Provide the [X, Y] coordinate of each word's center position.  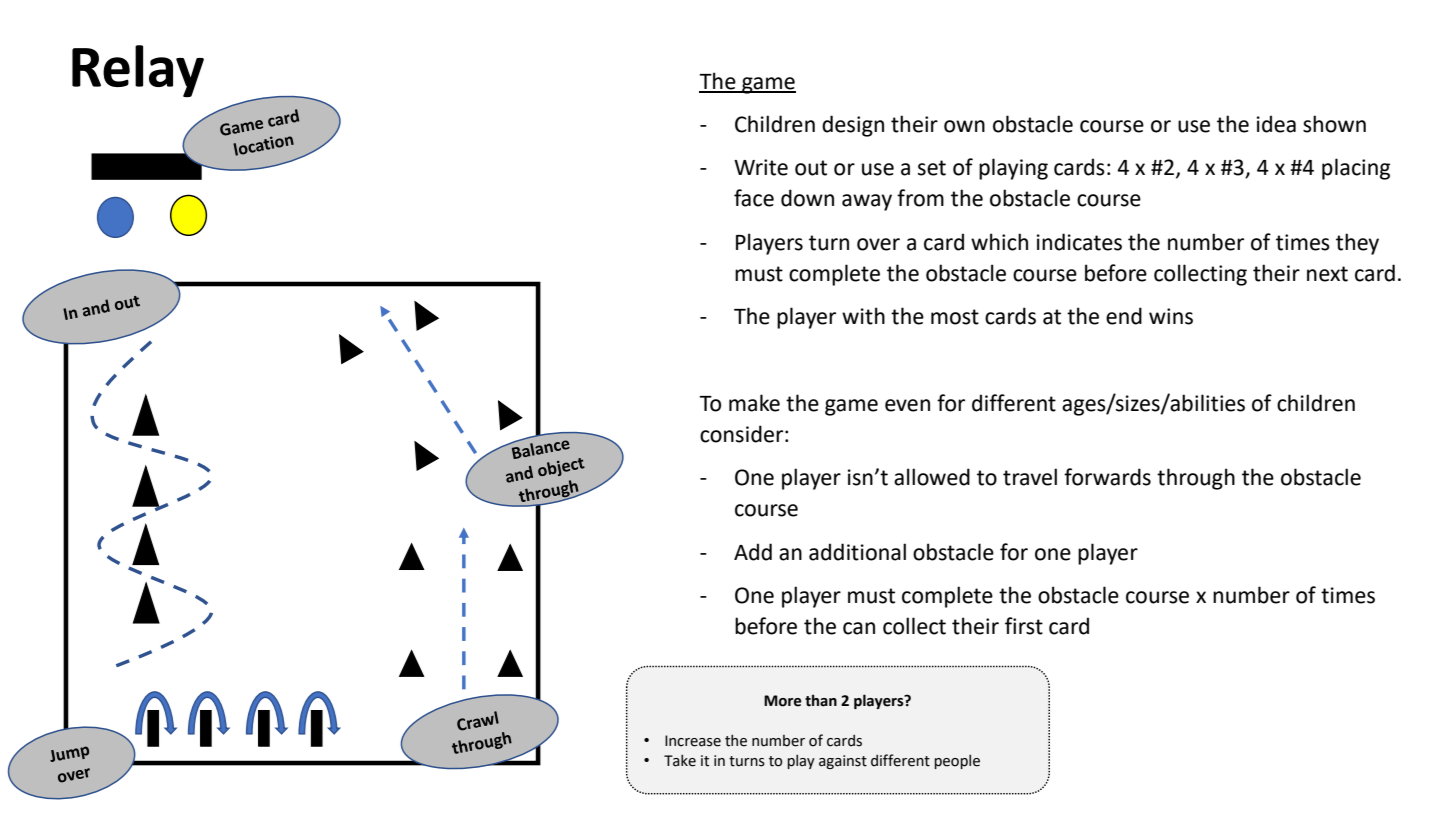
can [859, 628]
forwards [1107, 477]
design [853, 126]
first [1024, 626]
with [863, 316]
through [1196, 479]
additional [857, 552]
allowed [932, 477]
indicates [1079, 242]
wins [1171, 316]
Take [680, 760]
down [807, 198]
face [754, 198]
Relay [138, 71]
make [754, 403]
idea [1276, 124]
